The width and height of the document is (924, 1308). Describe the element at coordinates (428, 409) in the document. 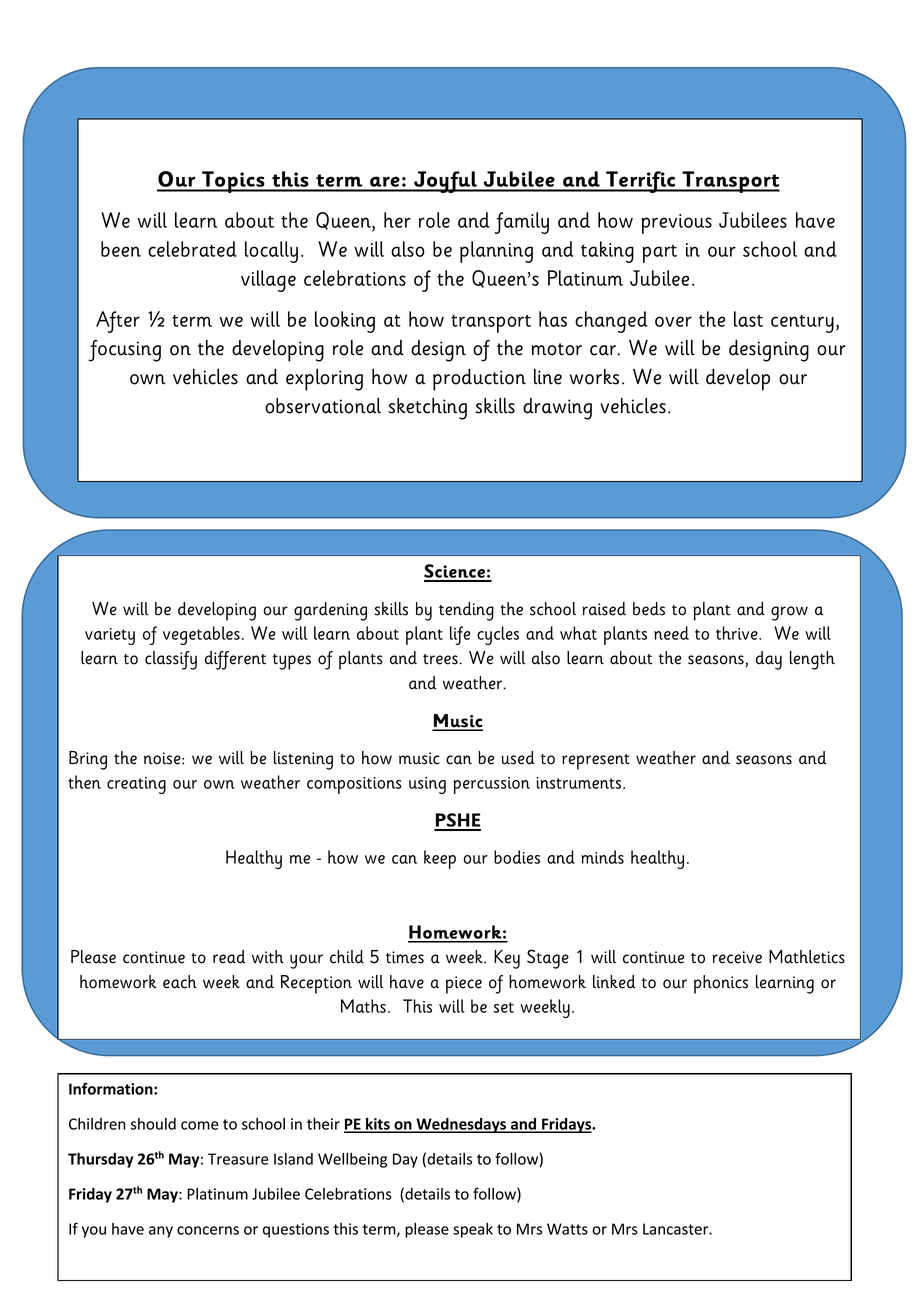

I see `sketching` at that location.
